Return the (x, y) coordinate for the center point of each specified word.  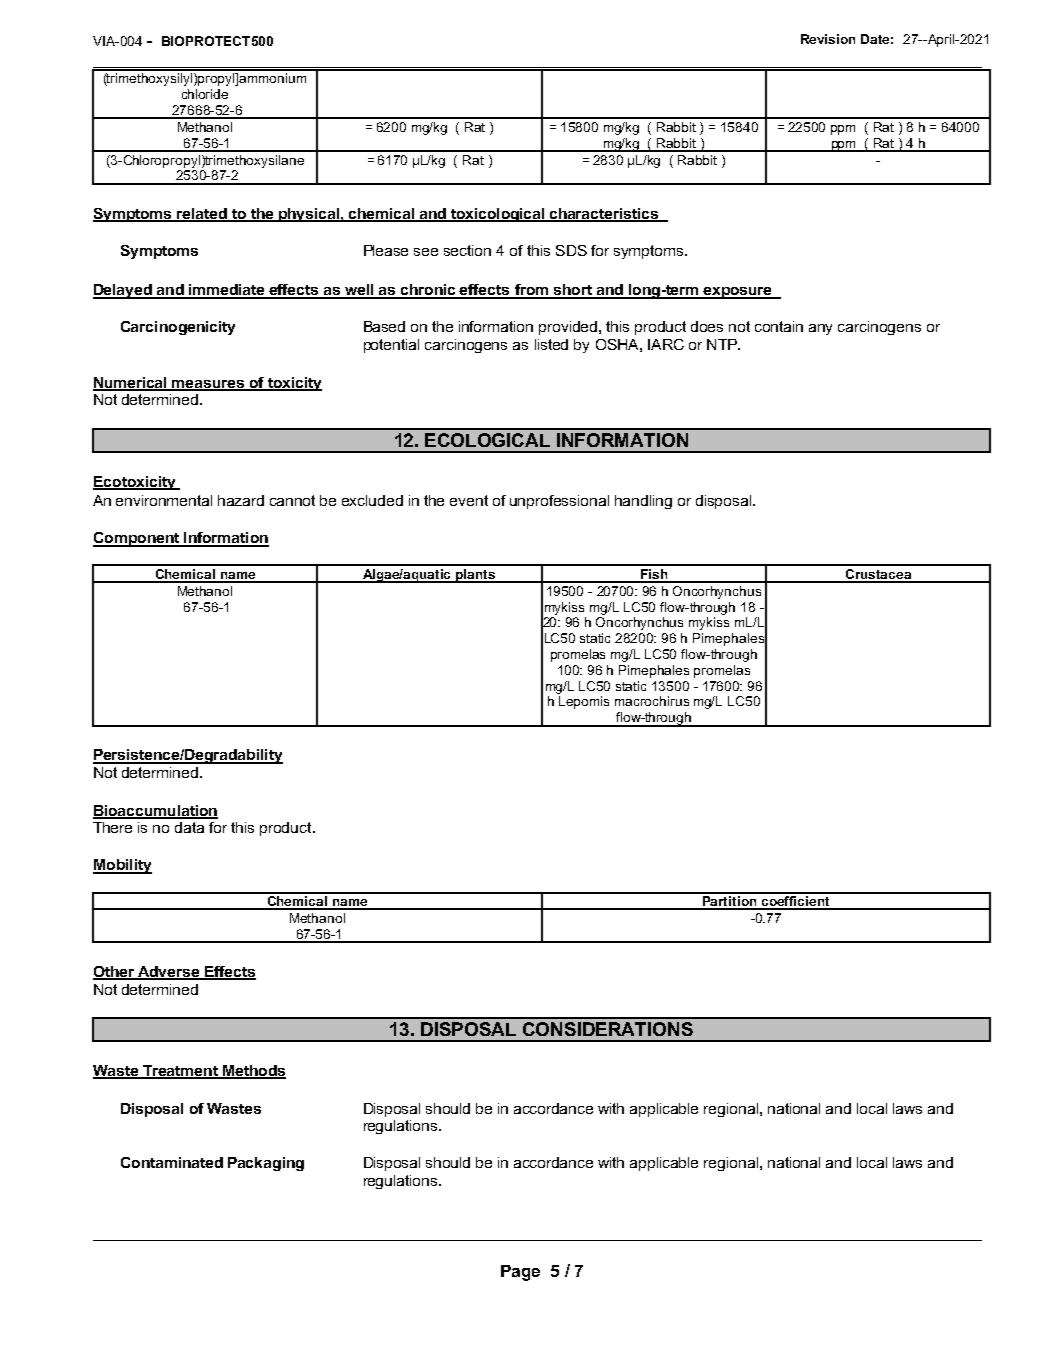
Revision (828, 39)
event (469, 500)
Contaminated (172, 1162)
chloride (205, 94)
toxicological (498, 215)
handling (643, 502)
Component (137, 539)
